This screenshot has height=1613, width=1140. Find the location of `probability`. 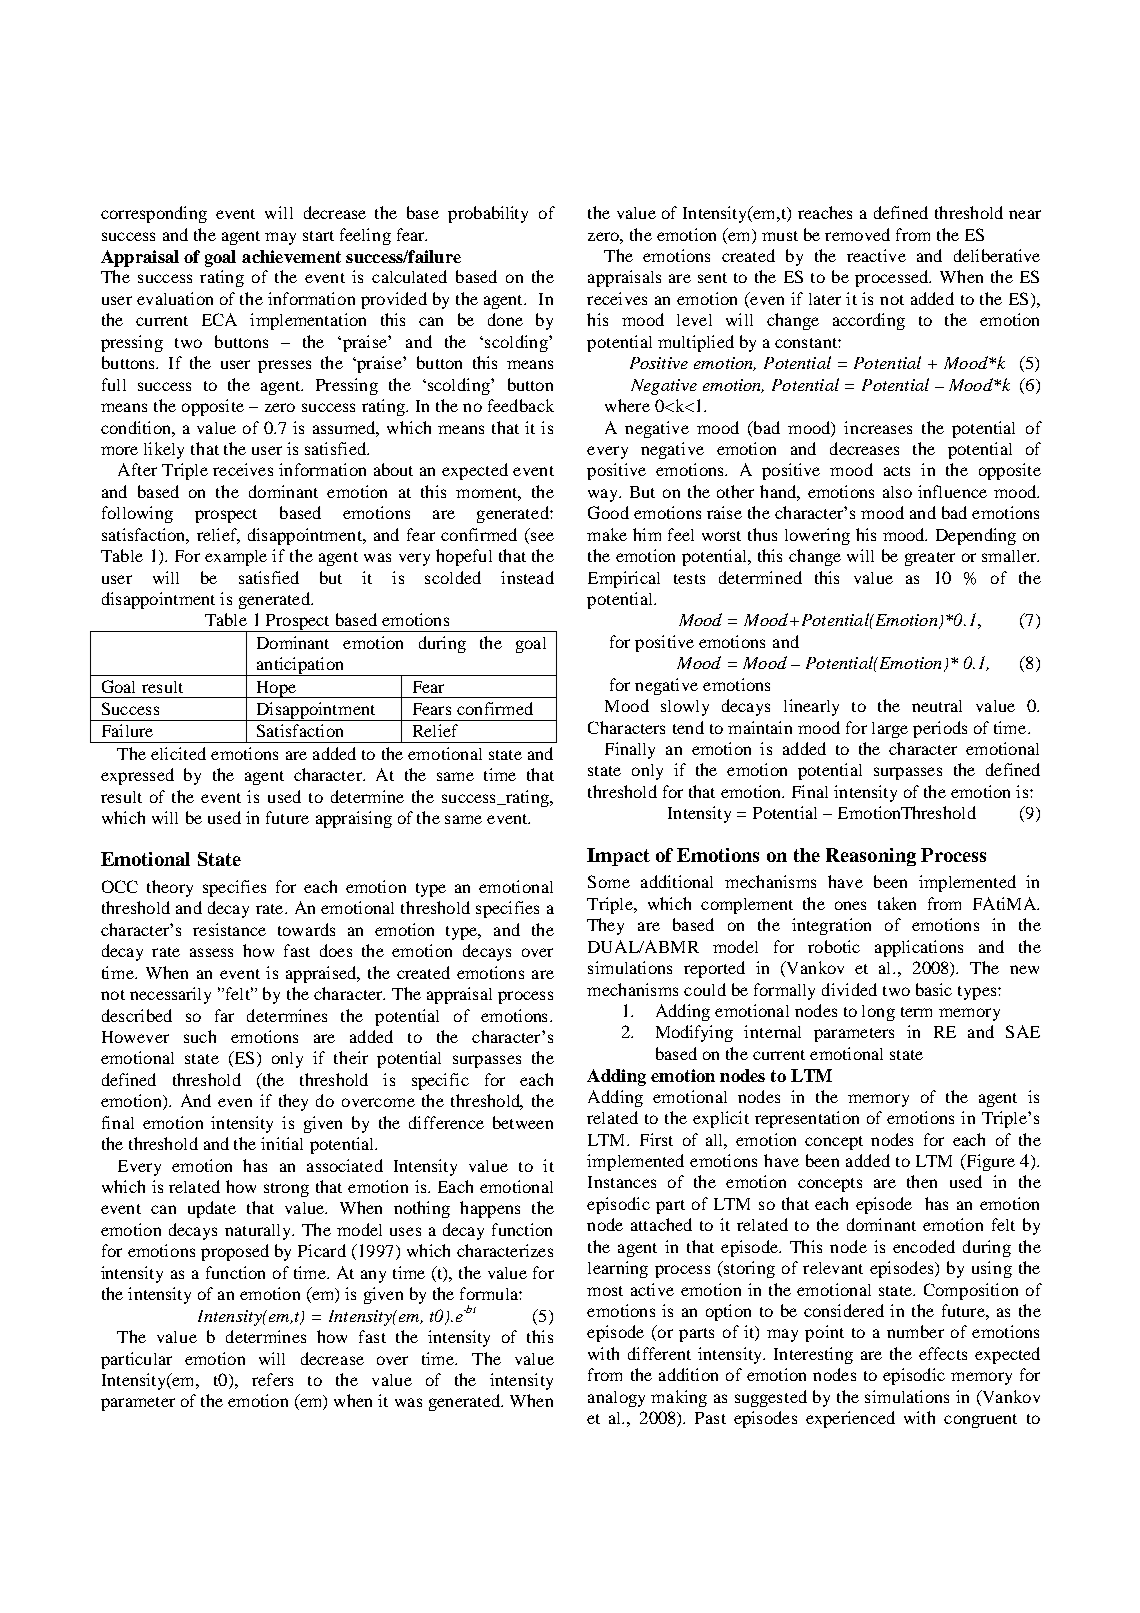

probability is located at coordinates (488, 214).
